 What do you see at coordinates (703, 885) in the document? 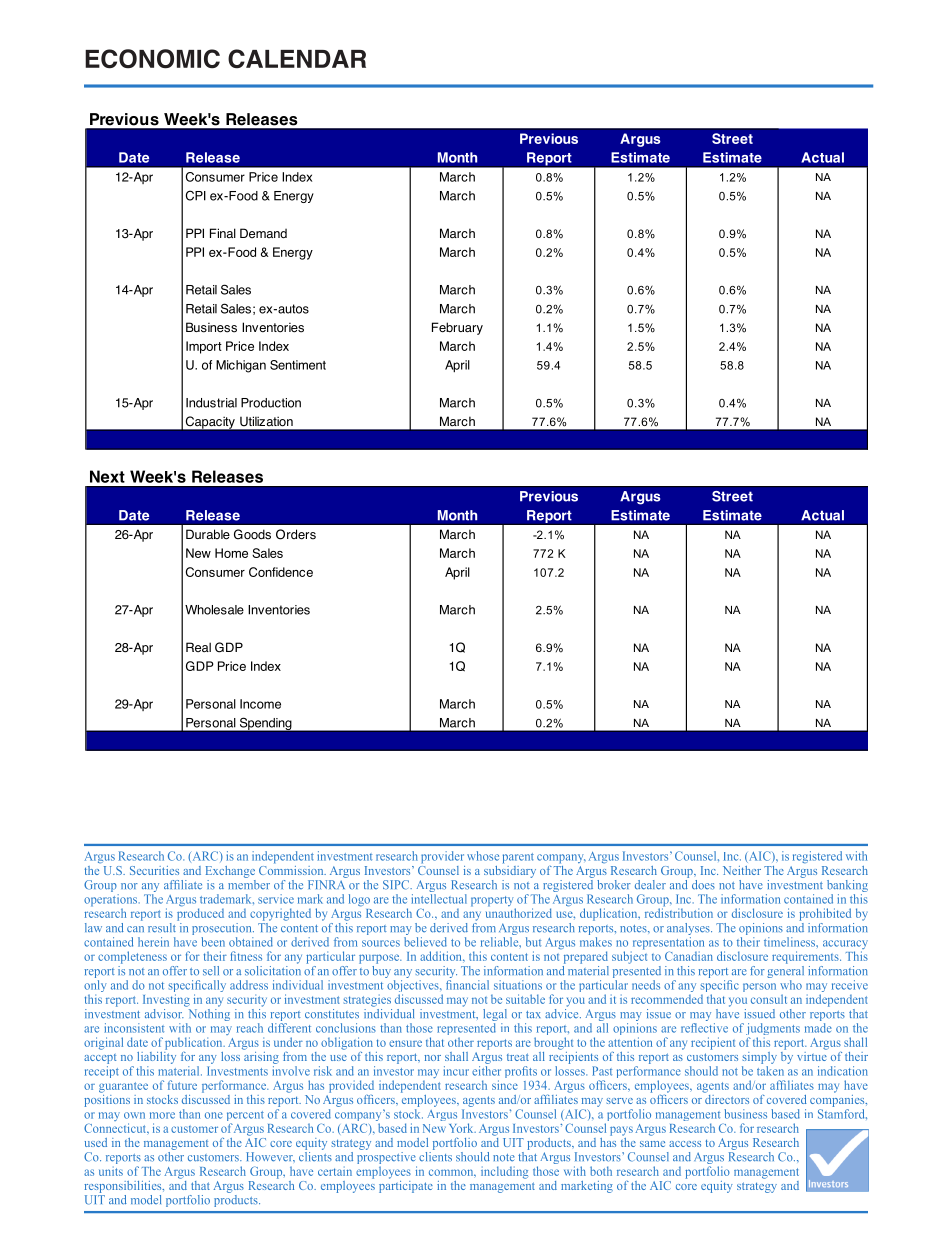
I see `does` at bounding box center [703, 885].
